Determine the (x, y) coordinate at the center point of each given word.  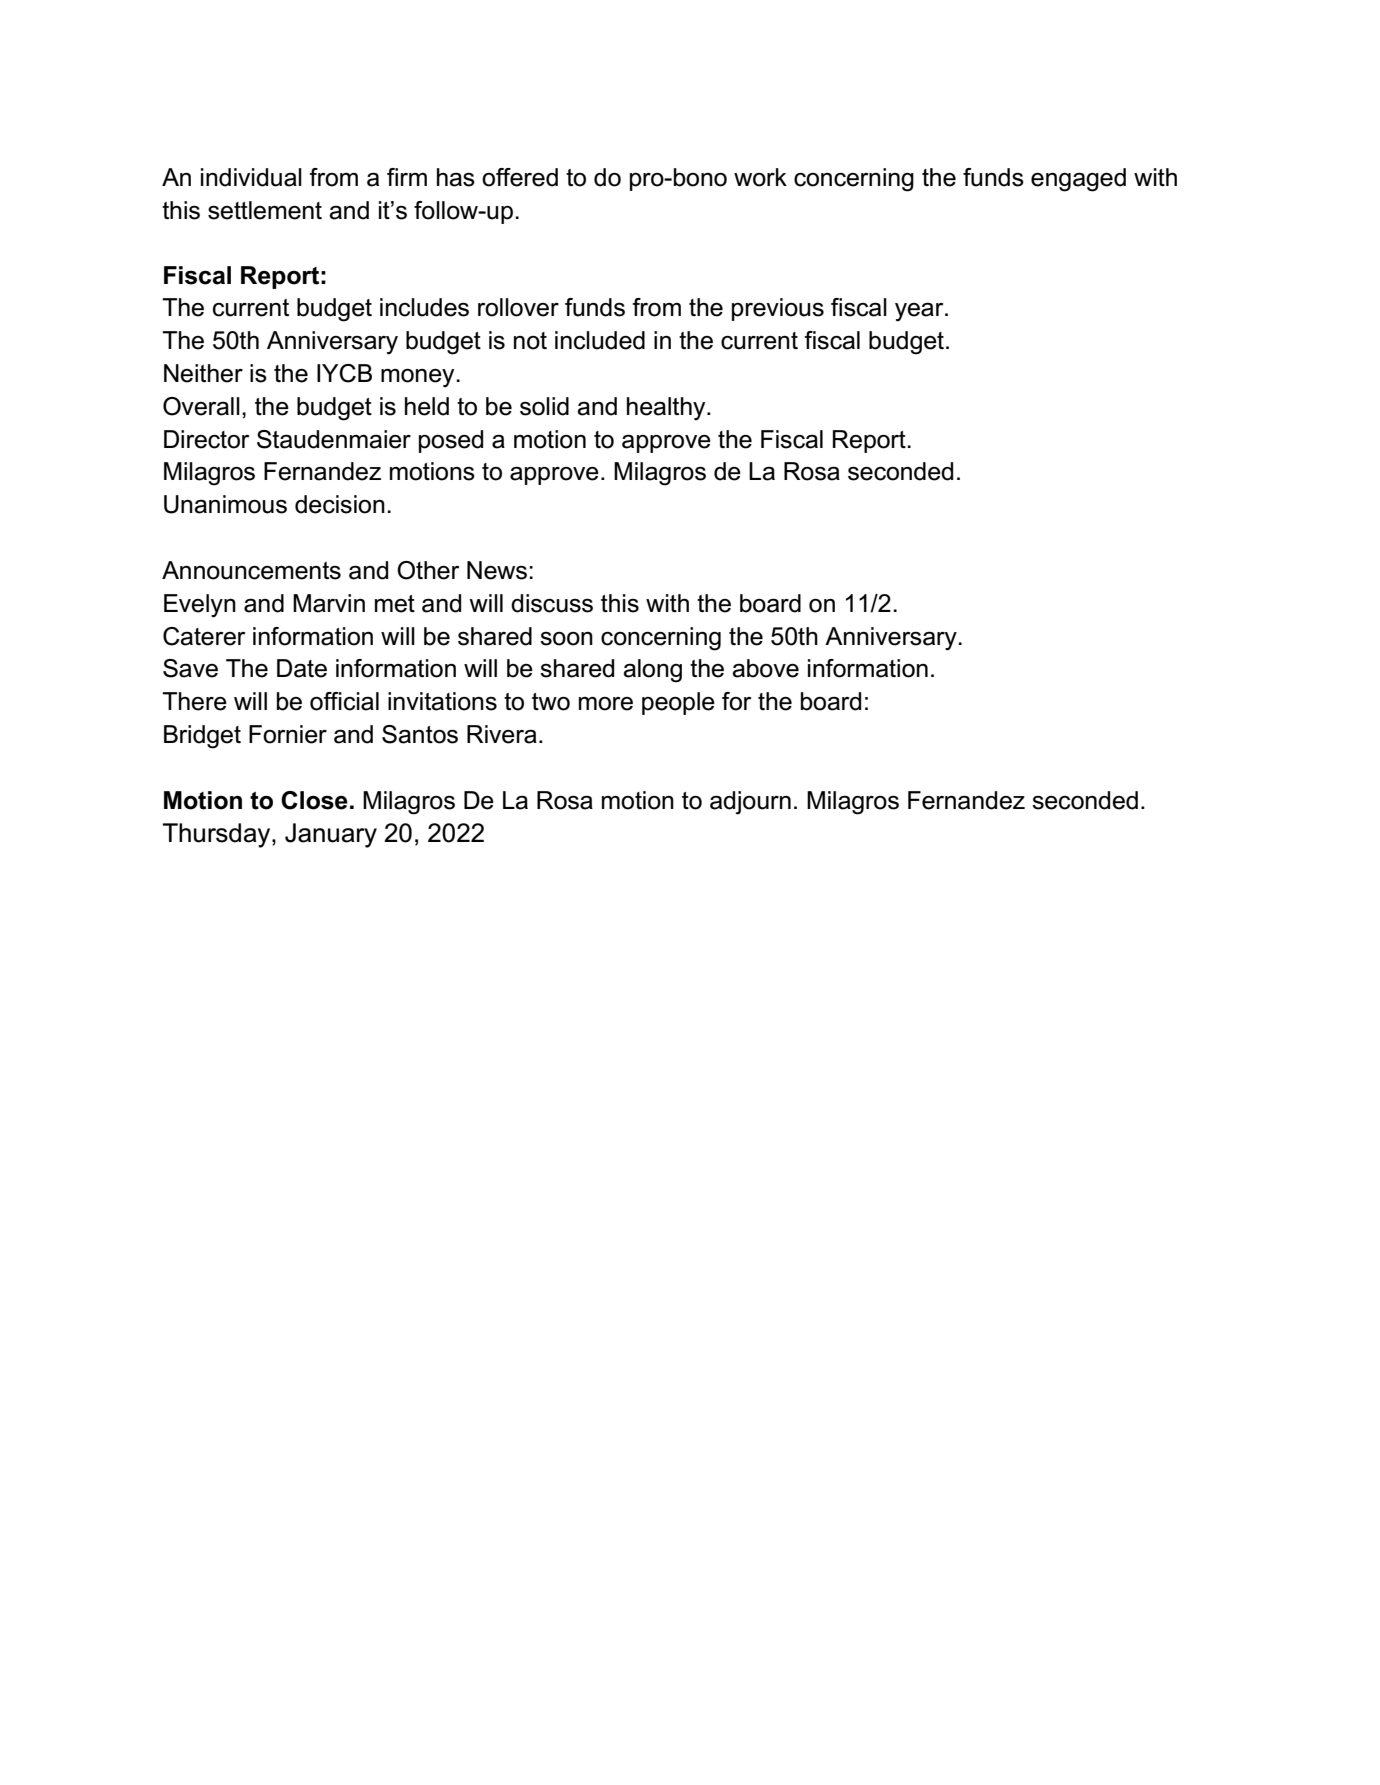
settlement (265, 210)
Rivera (502, 734)
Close (314, 800)
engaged (1078, 180)
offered (520, 177)
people (678, 703)
